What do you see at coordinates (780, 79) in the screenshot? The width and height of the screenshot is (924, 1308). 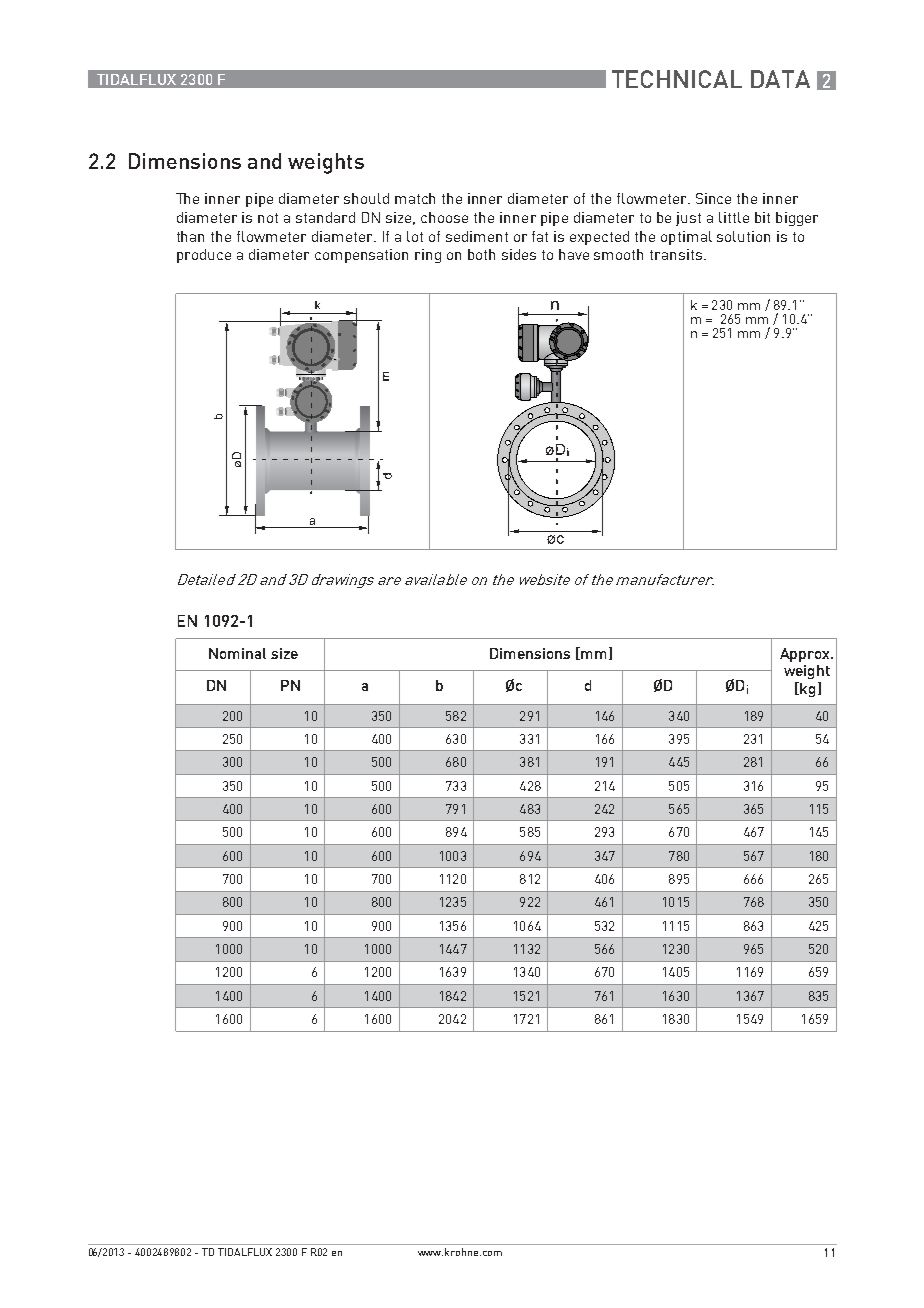 I see `DATA` at bounding box center [780, 79].
